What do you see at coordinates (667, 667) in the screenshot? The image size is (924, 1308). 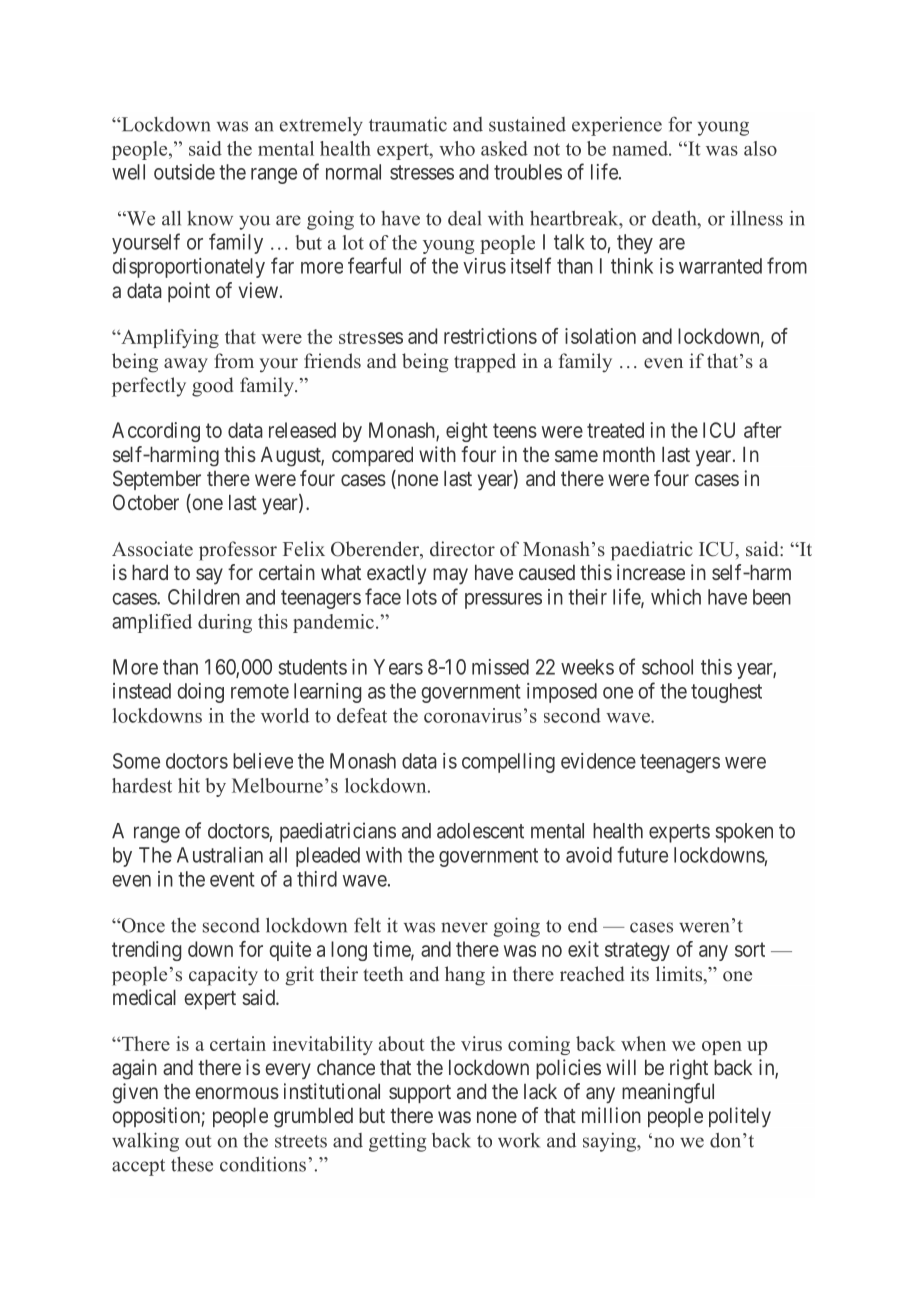 I see `school` at bounding box center [667, 667].
